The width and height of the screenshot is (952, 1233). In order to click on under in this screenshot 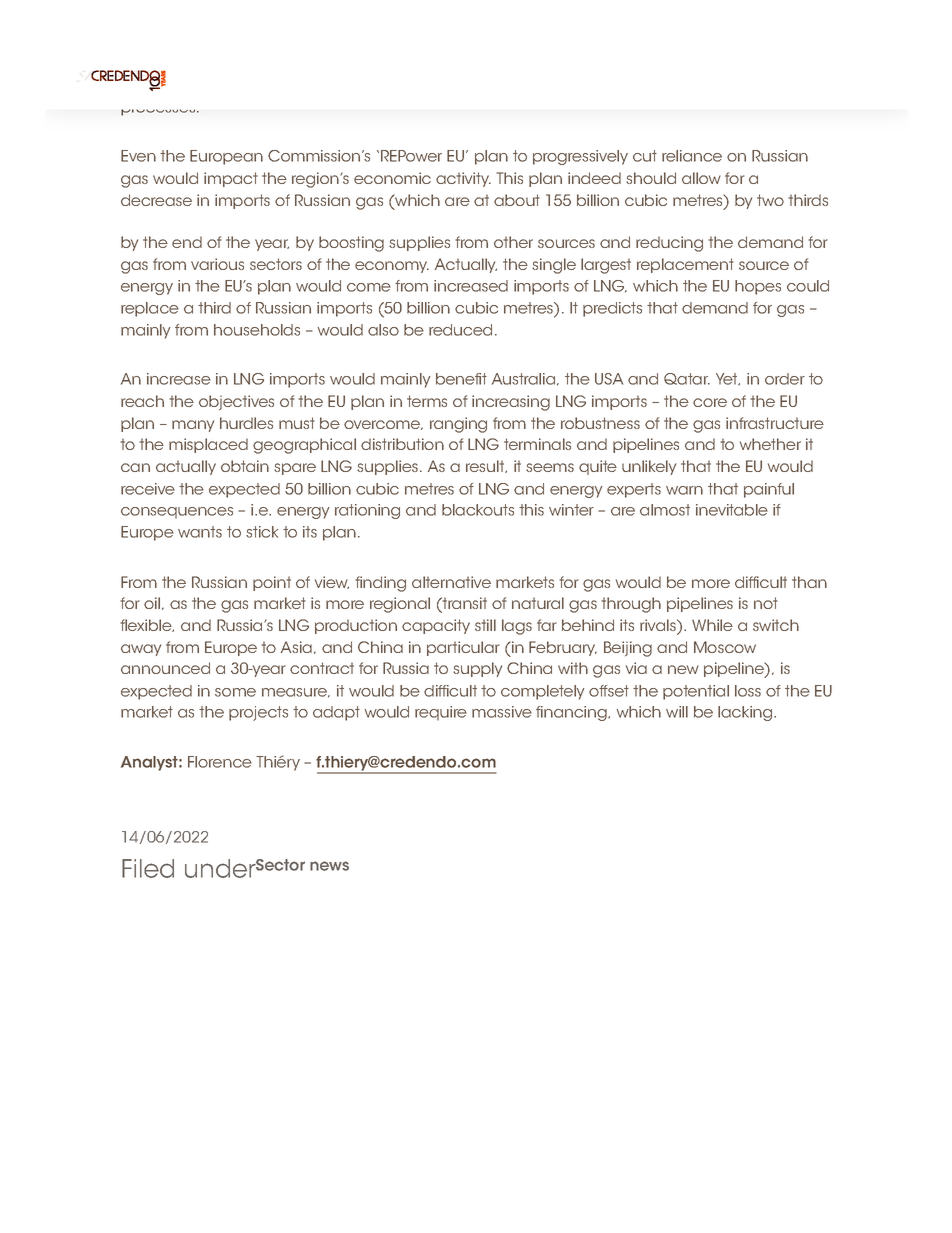, I will do `click(220, 868)`.
